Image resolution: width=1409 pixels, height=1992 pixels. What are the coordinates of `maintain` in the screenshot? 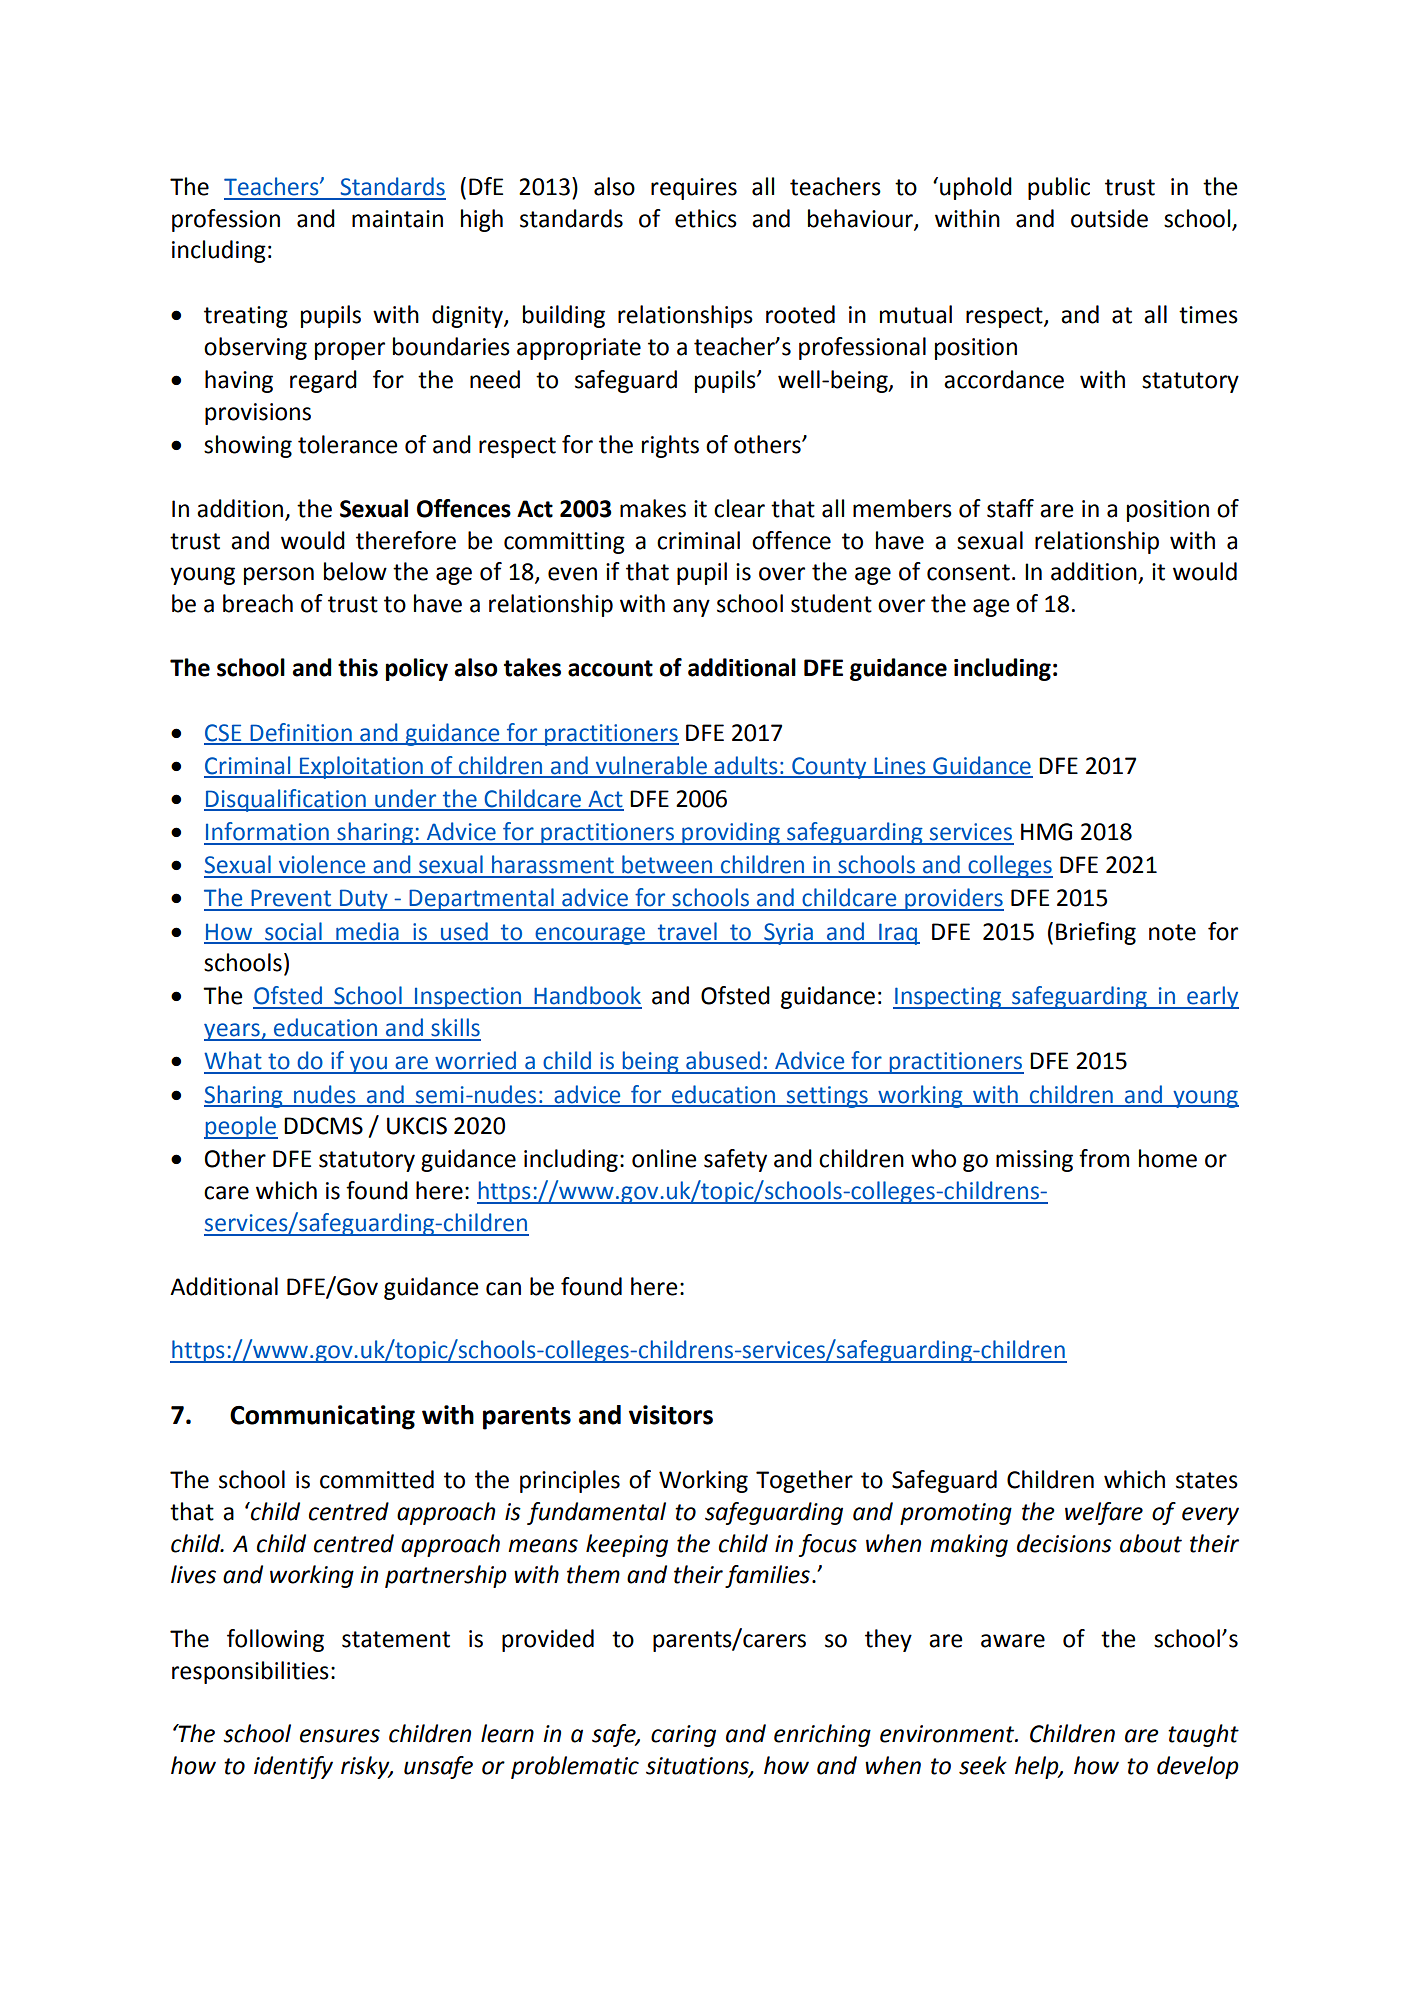 It's located at (397, 219).
